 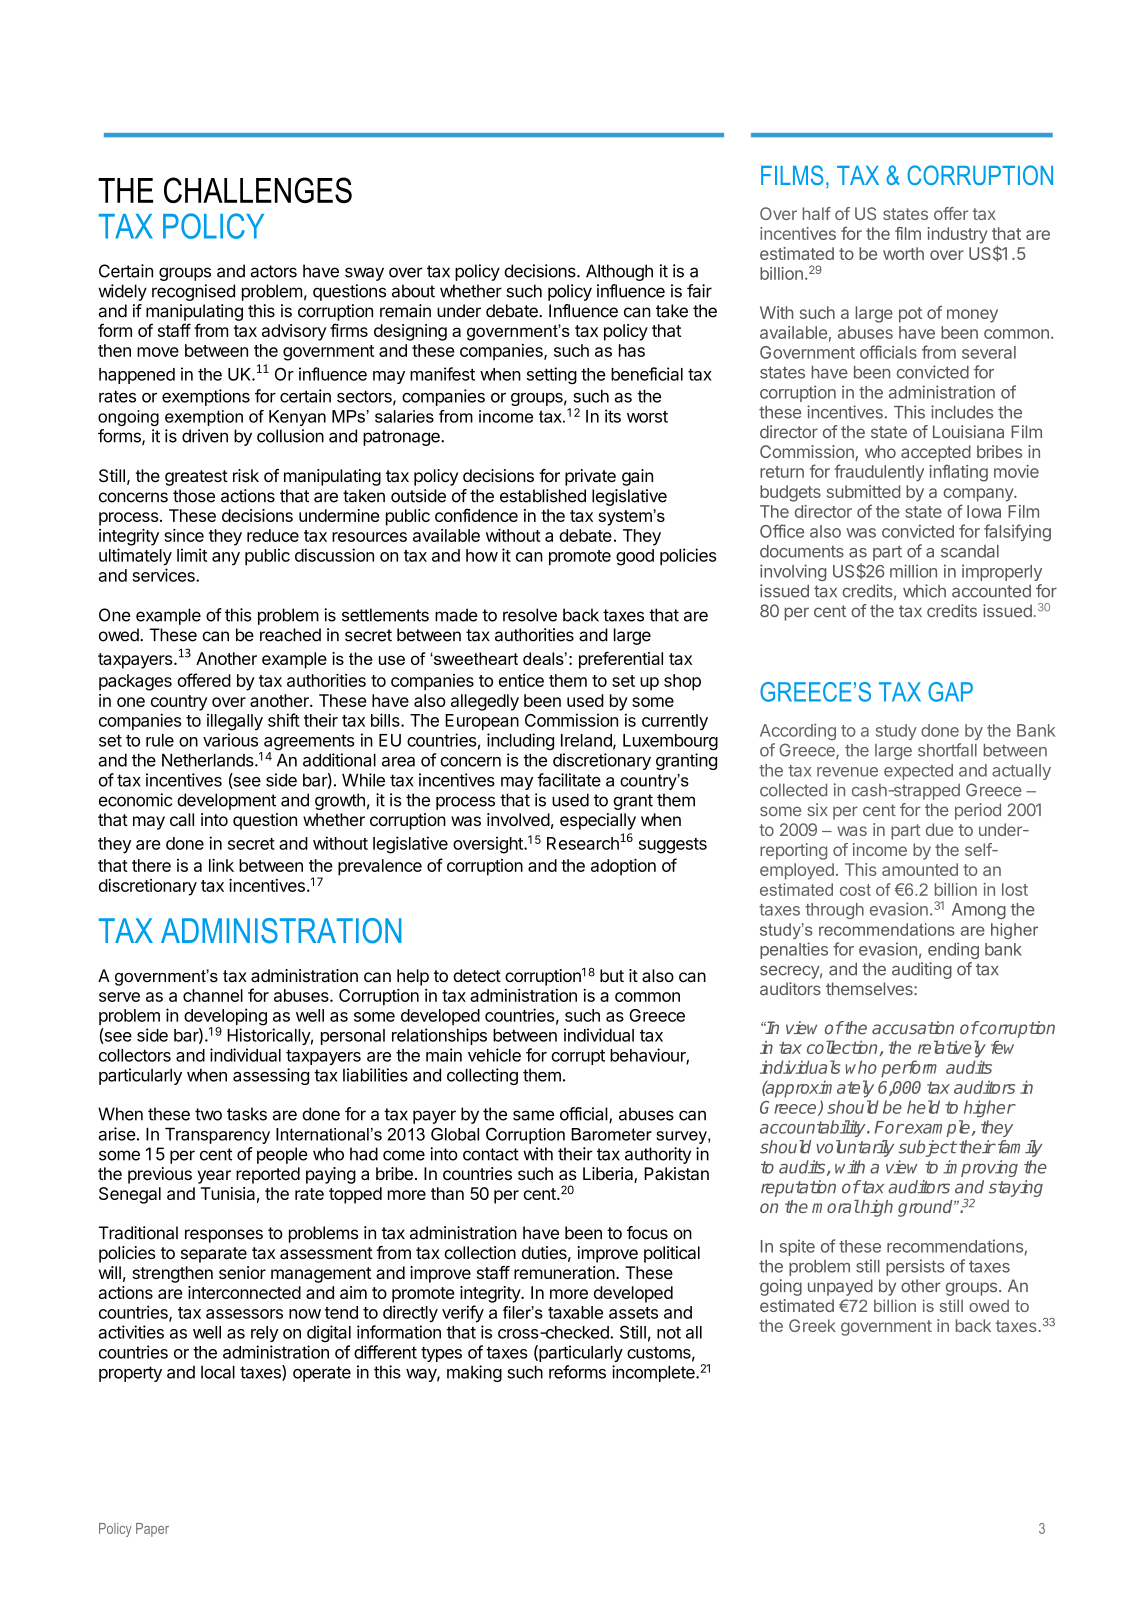 What do you see at coordinates (152, 1530) in the page?
I see `Paper` at bounding box center [152, 1530].
